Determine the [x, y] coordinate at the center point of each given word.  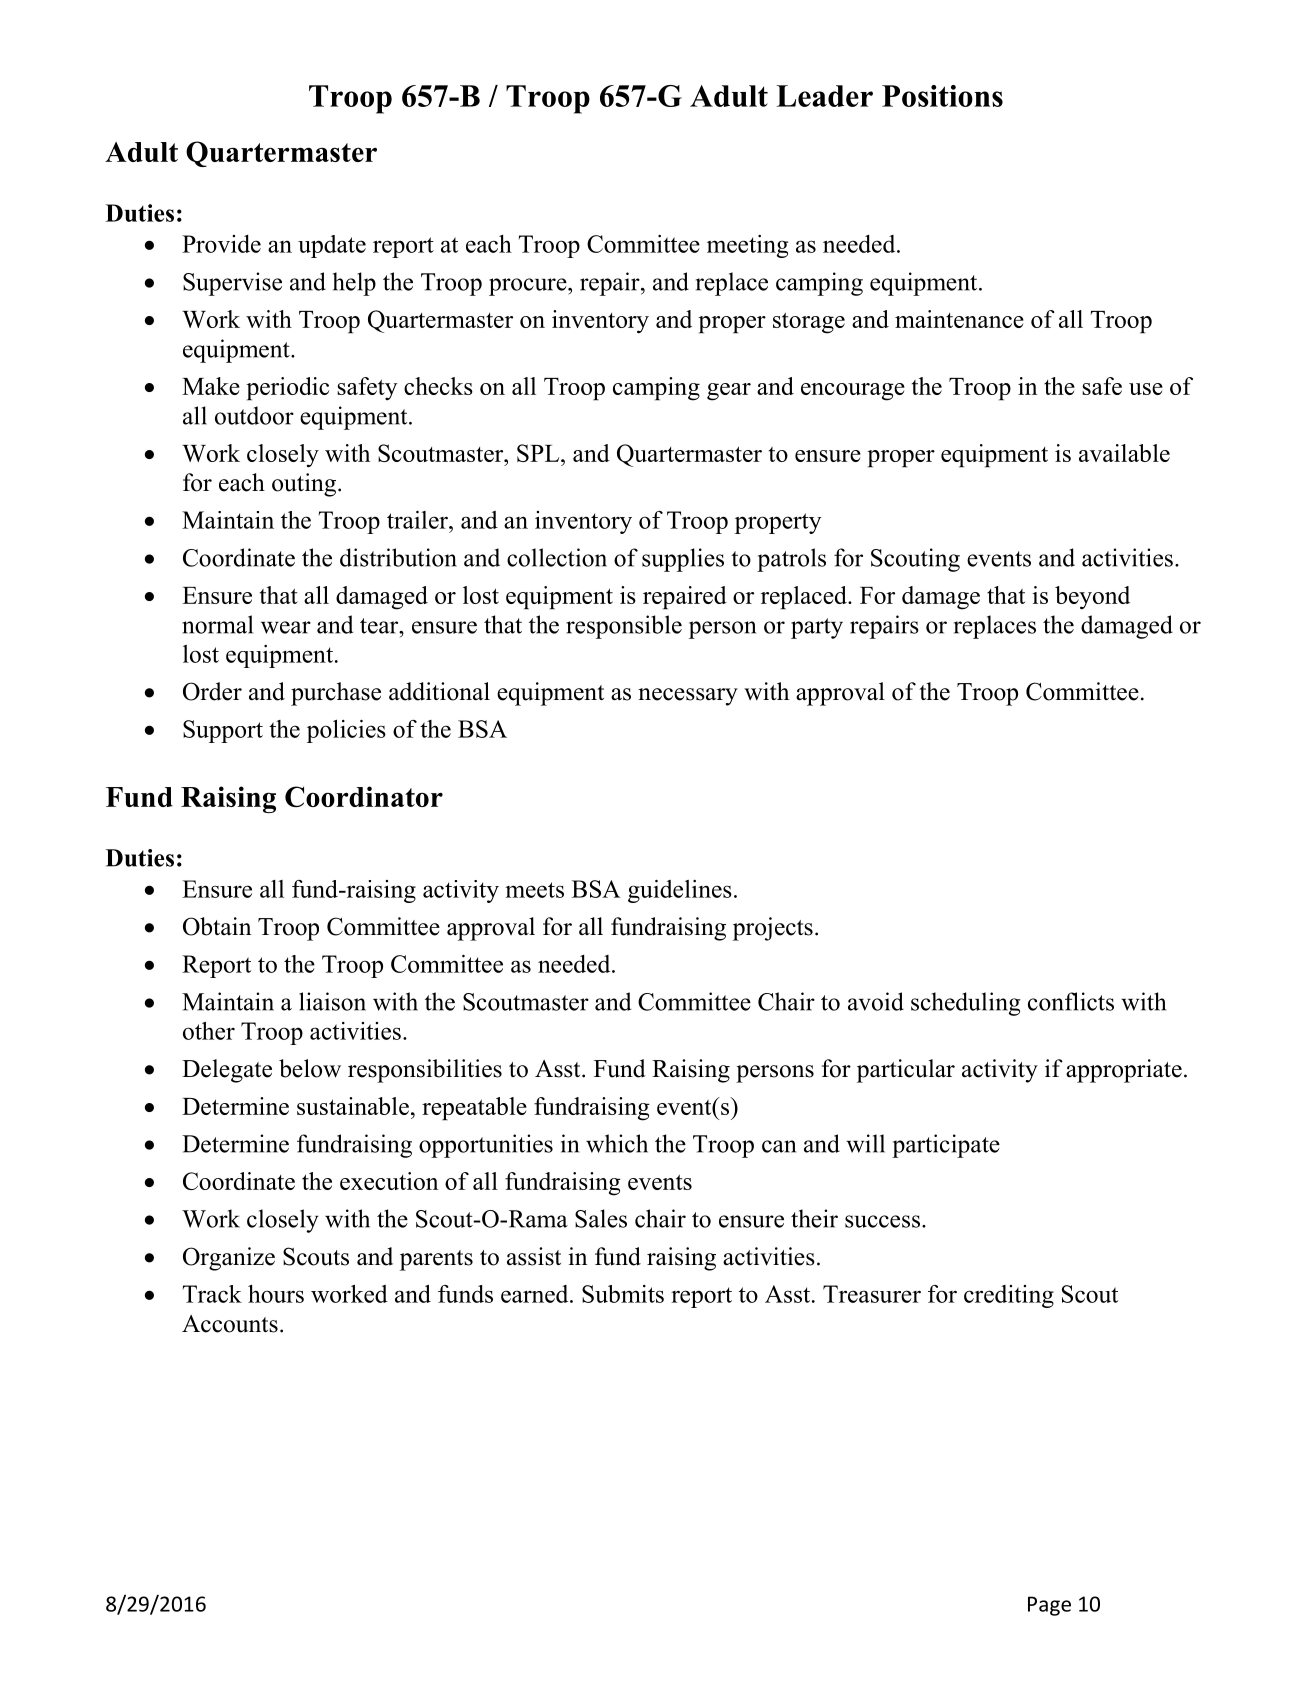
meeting [747, 246]
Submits [623, 1294]
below [310, 1068]
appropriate [1124, 1071]
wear [286, 627]
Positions [942, 96]
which [617, 1143]
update [332, 246]
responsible [624, 627]
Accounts [230, 1324]
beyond [1092, 598]
